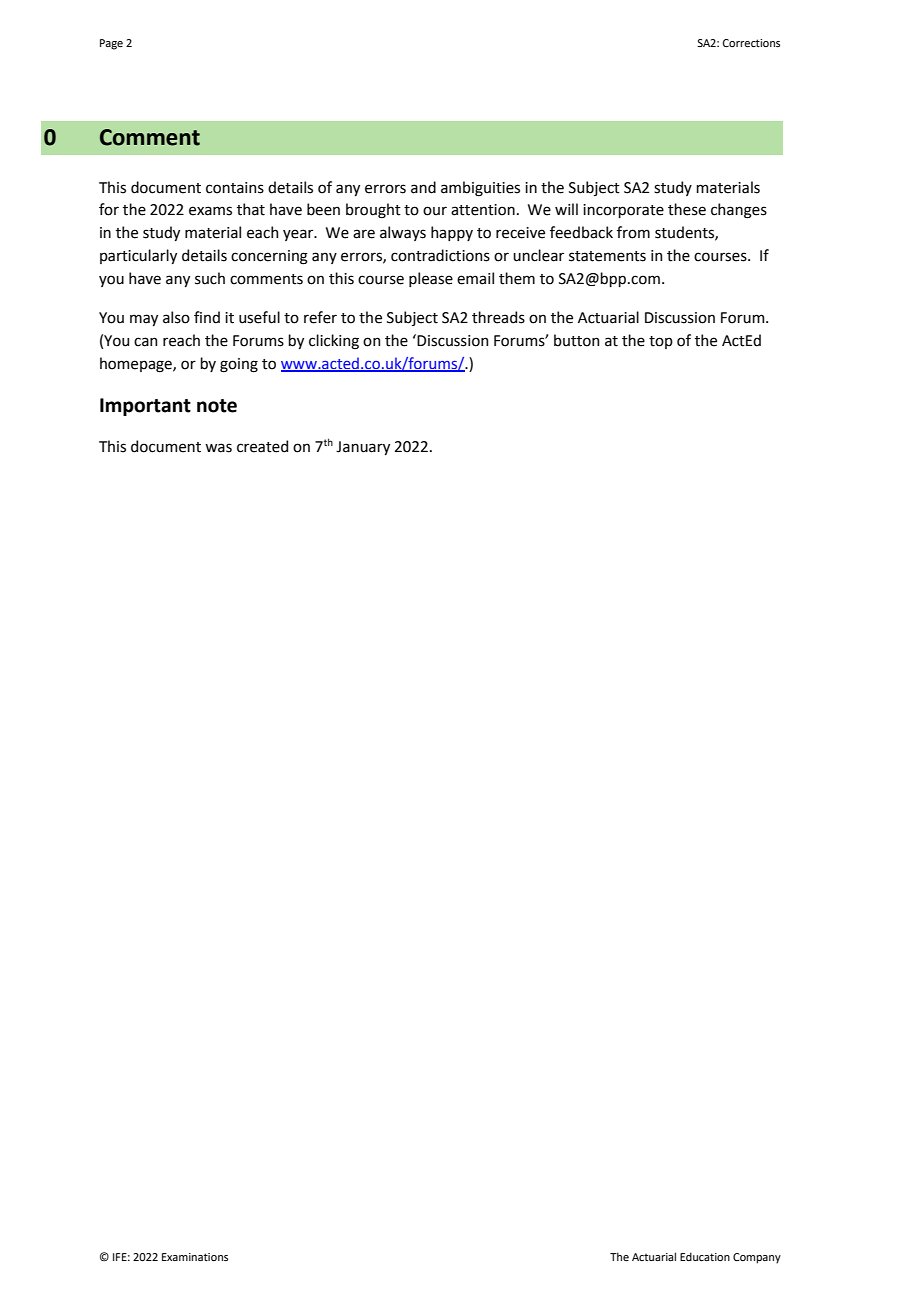 The height and width of the page is (1308, 924). I want to click on Education, so click(705, 1256).
